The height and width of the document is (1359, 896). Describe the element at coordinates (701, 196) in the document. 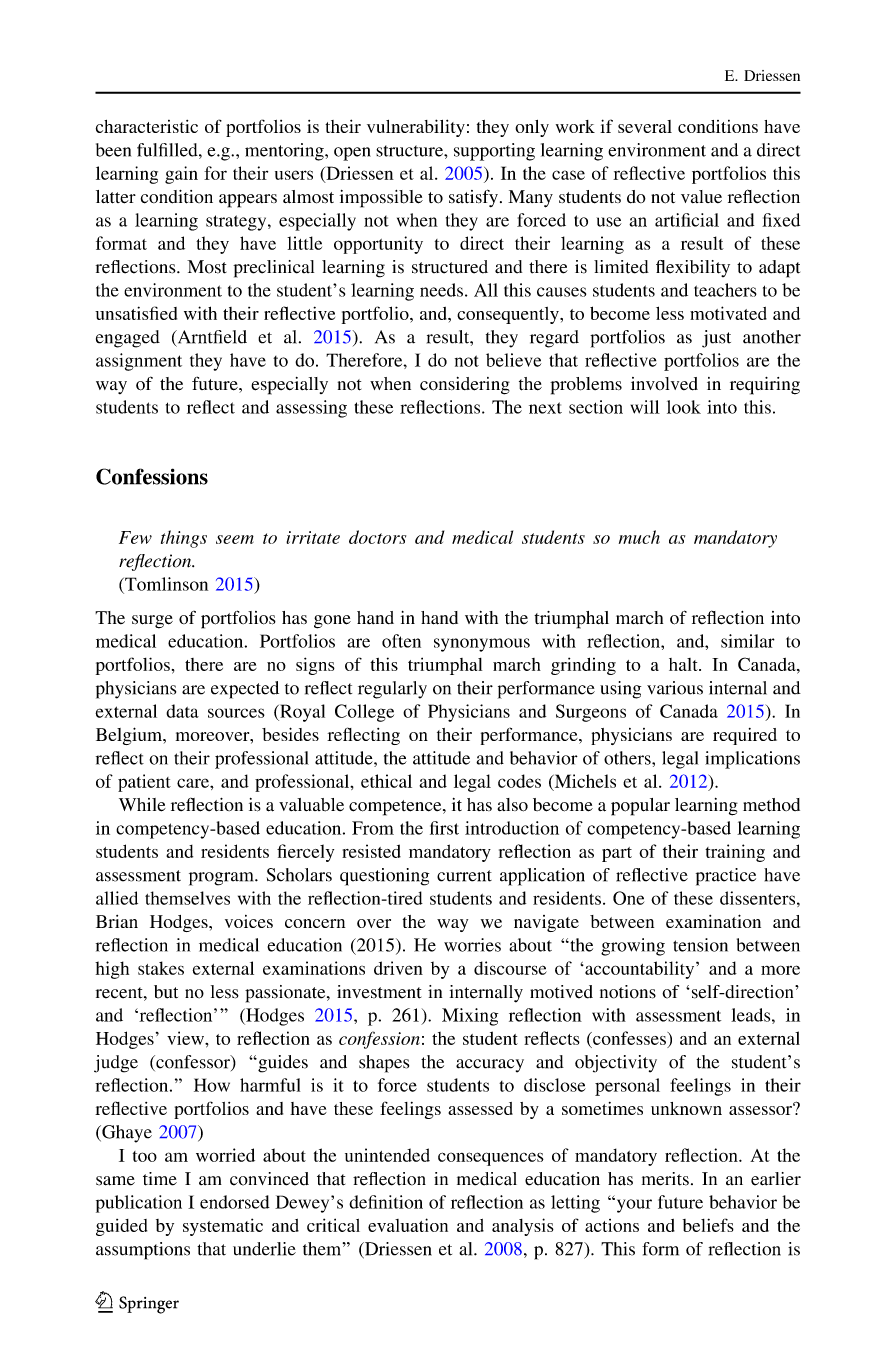

I see `value` at that location.
